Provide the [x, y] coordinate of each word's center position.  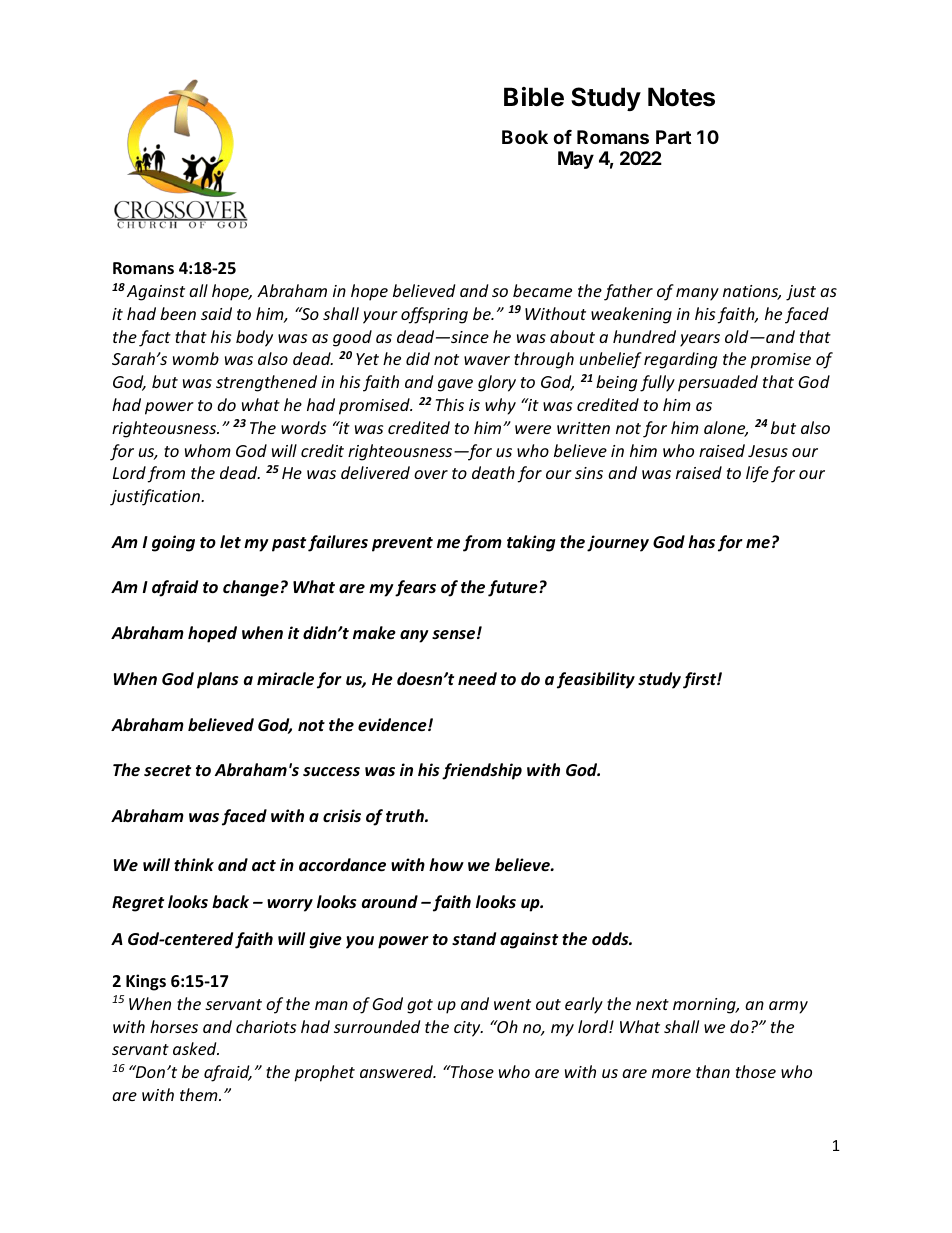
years [700, 340]
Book [525, 137]
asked [196, 1048]
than [713, 1071]
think [194, 864]
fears [415, 588]
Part [673, 137]
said [216, 313]
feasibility [596, 680]
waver [487, 360]
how [446, 864]
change [251, 588]
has [701, 542]
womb [196, 358]
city [468, 1029]
